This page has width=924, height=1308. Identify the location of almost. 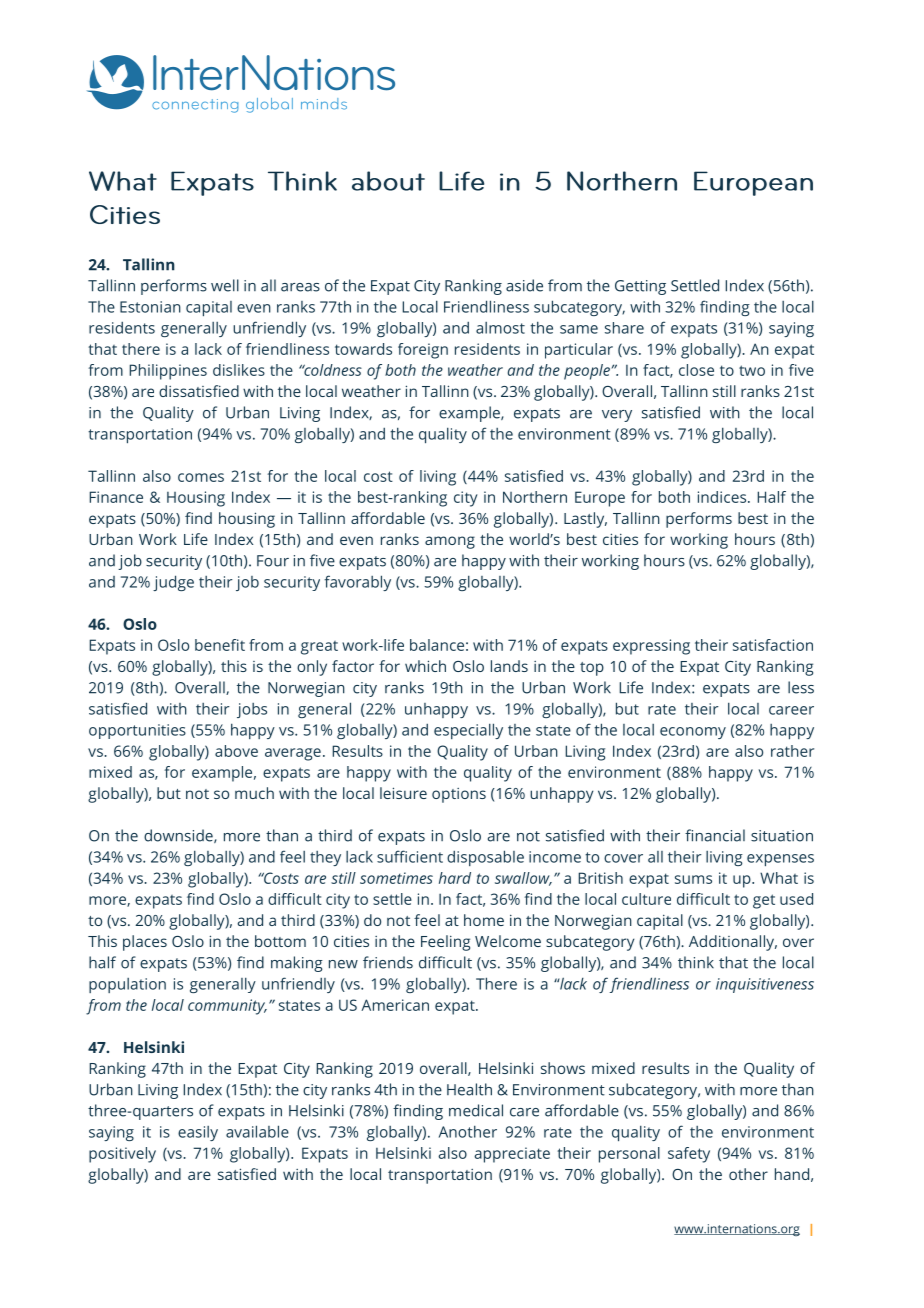
(500, 328).
